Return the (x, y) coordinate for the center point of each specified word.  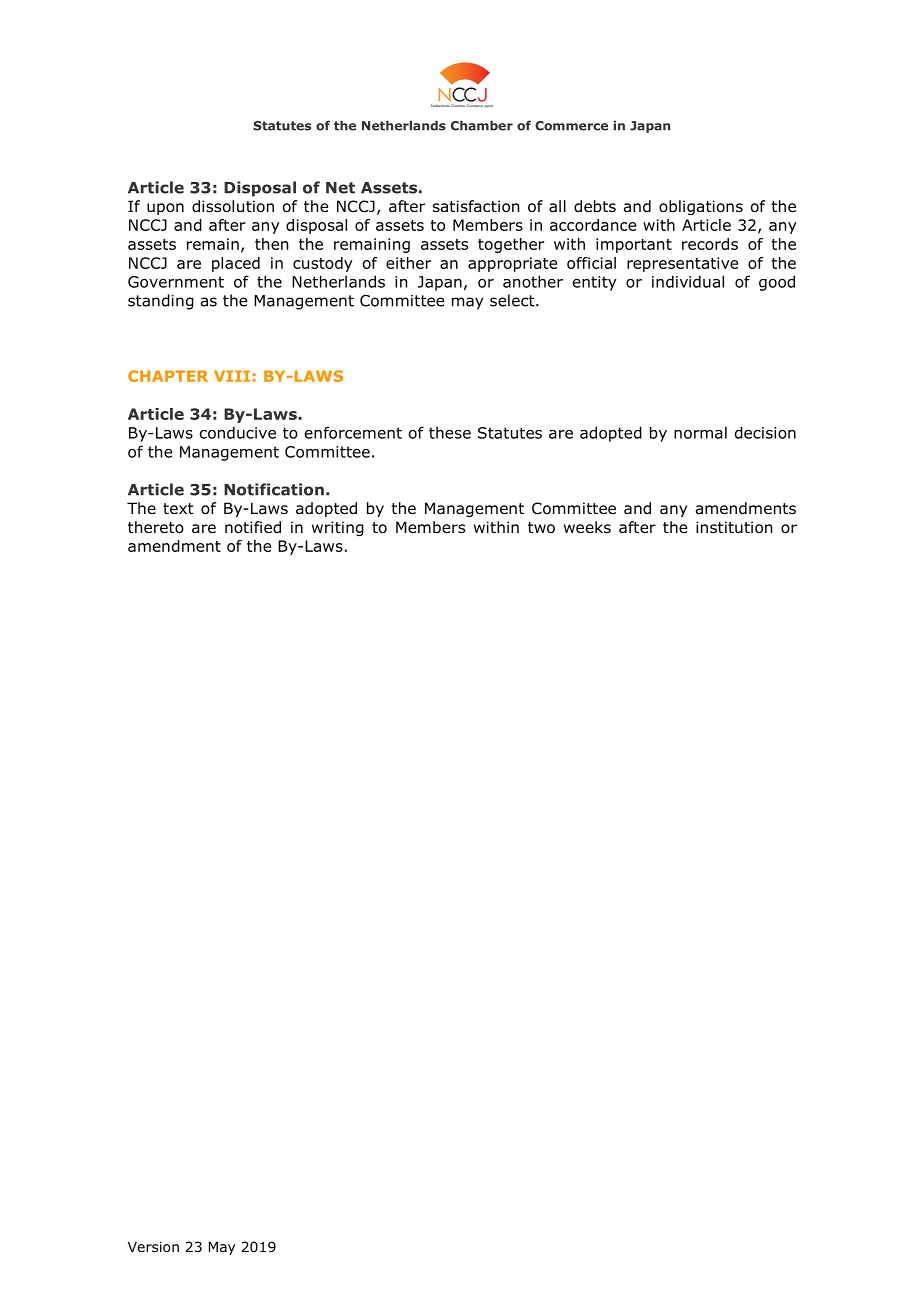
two (541, 528)
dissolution (233, 206)
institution (734, 527)
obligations (701, 207)
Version (153, 1247)
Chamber (482, 126)
